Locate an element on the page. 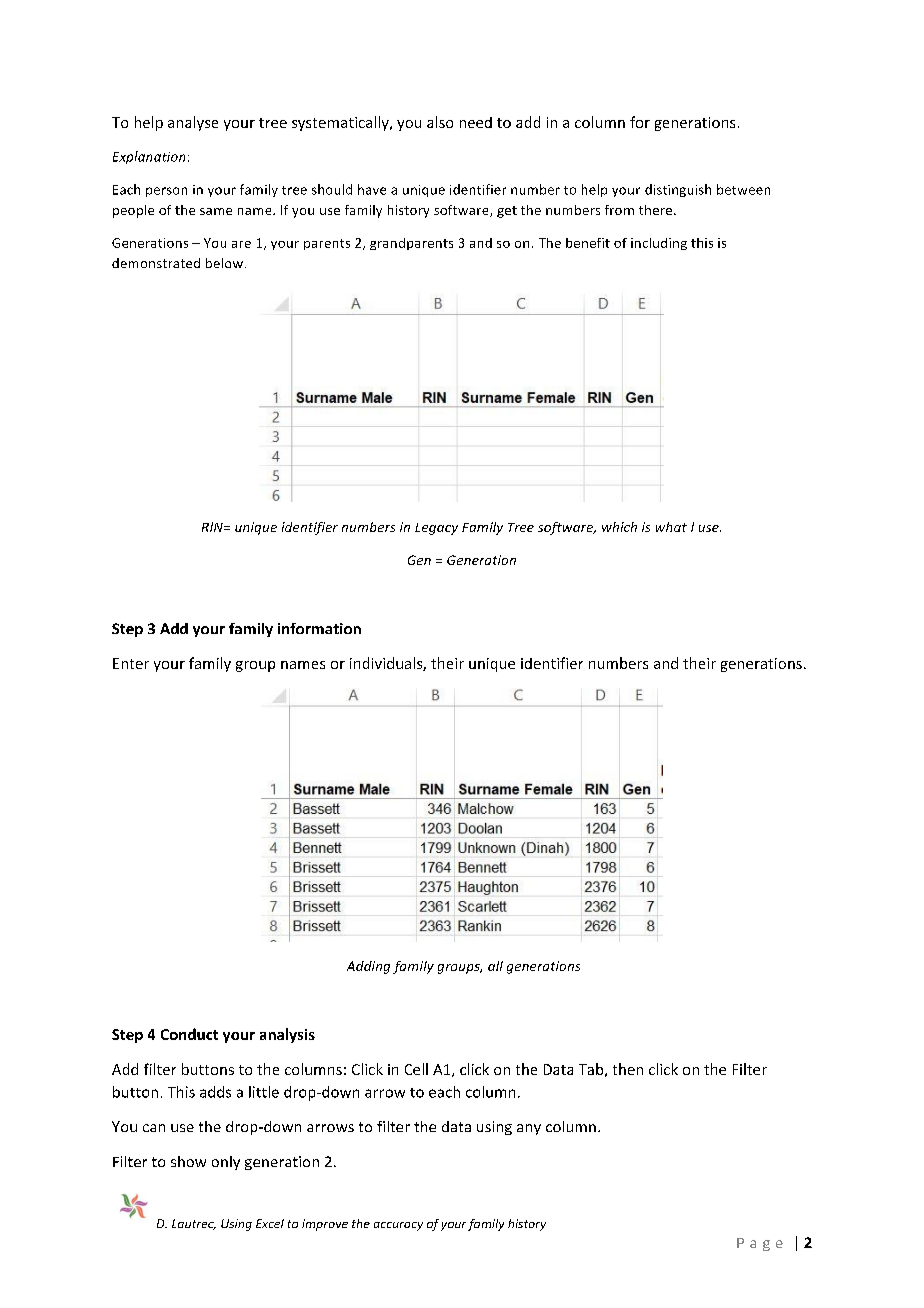 The height and width of the document is (1308, 924). what is located at coordinates (671, 527).
